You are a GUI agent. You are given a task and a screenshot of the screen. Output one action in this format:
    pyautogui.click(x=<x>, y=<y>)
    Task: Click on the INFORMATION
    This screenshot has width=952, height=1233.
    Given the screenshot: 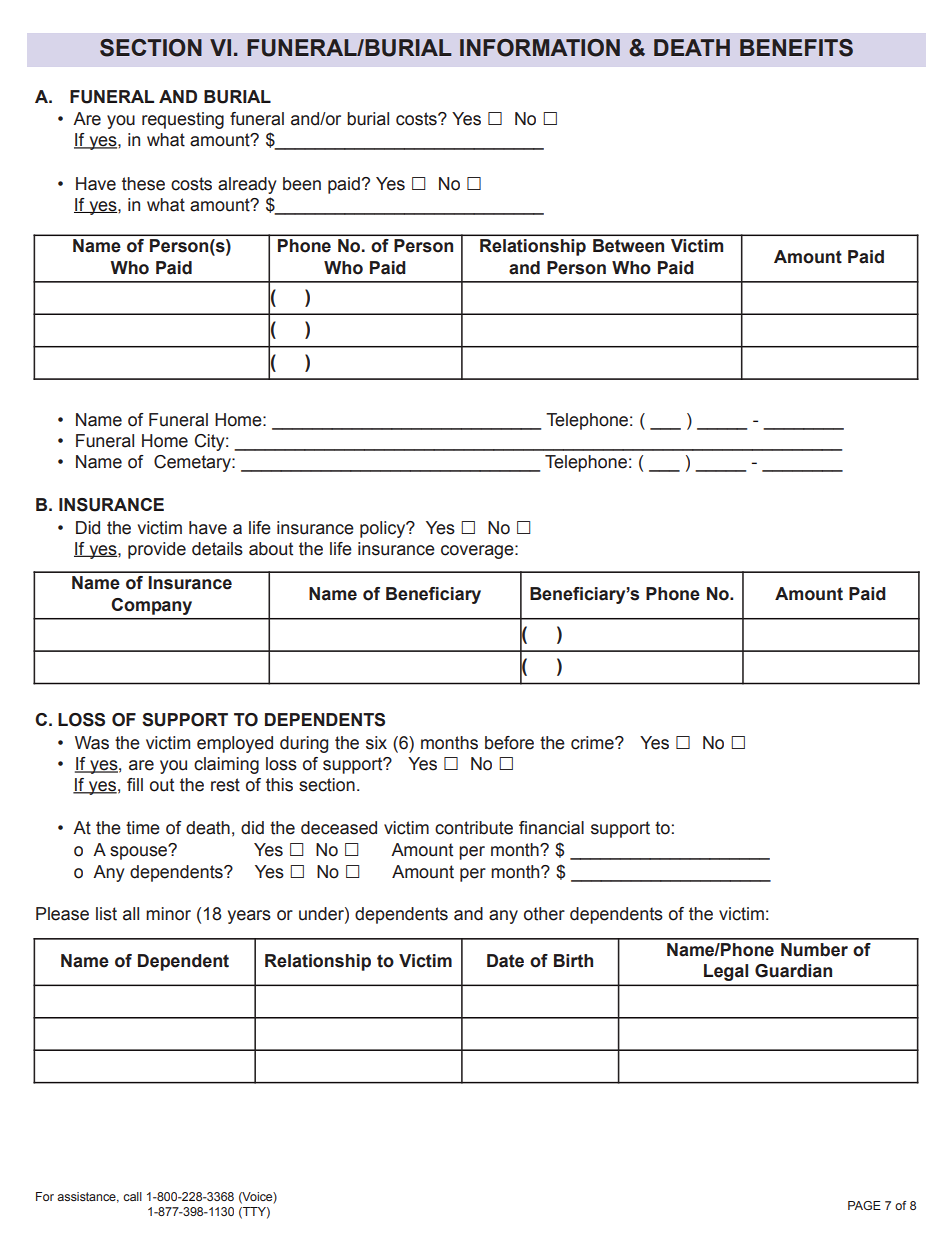 What is the action you would take?
    pyautogui.click(x=540, y=48)
